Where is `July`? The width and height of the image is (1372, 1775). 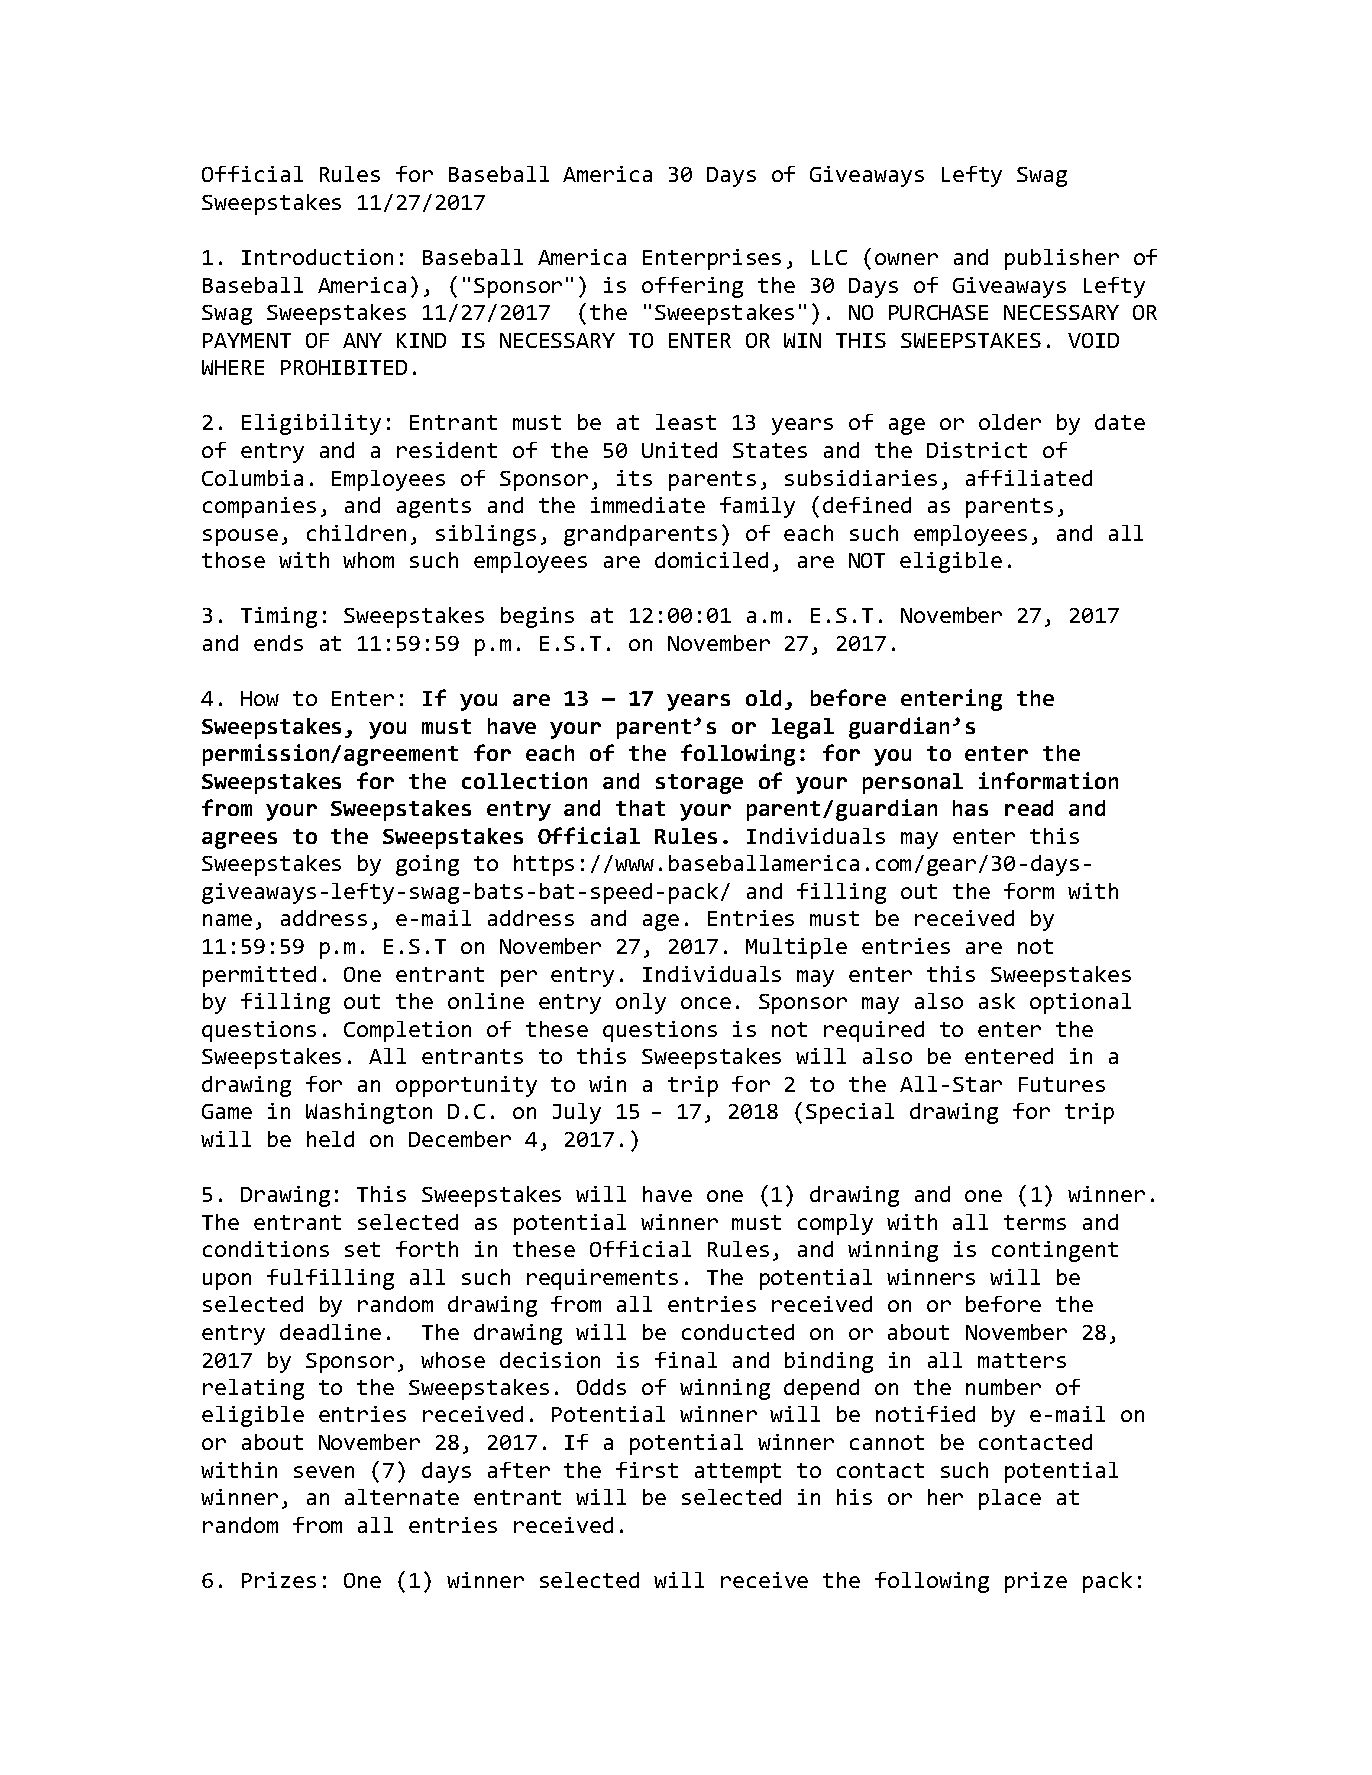 July is located at coordinates (577, 1113).
